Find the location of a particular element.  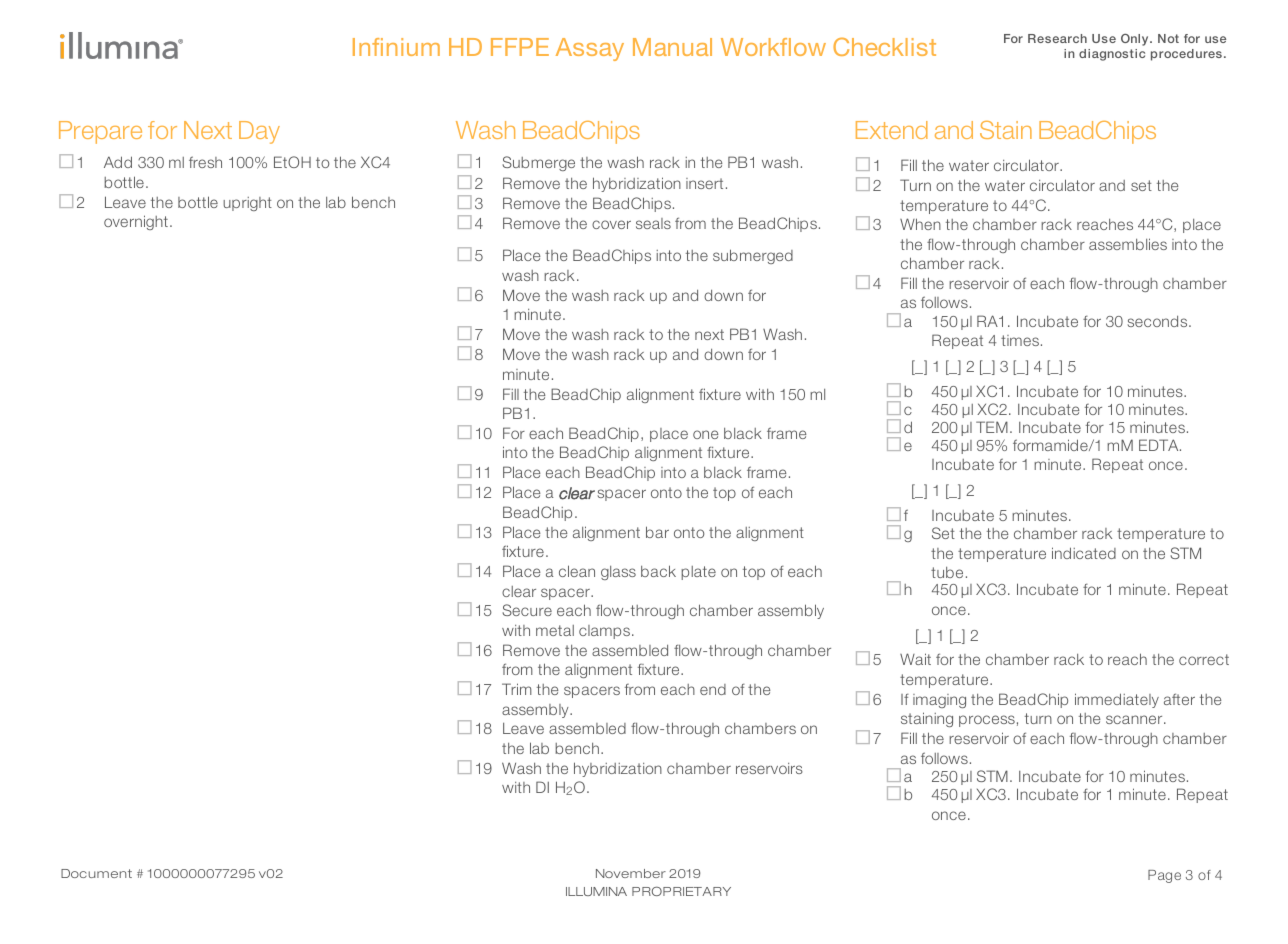

diagnostic is located at coordinates (1112, 55).
